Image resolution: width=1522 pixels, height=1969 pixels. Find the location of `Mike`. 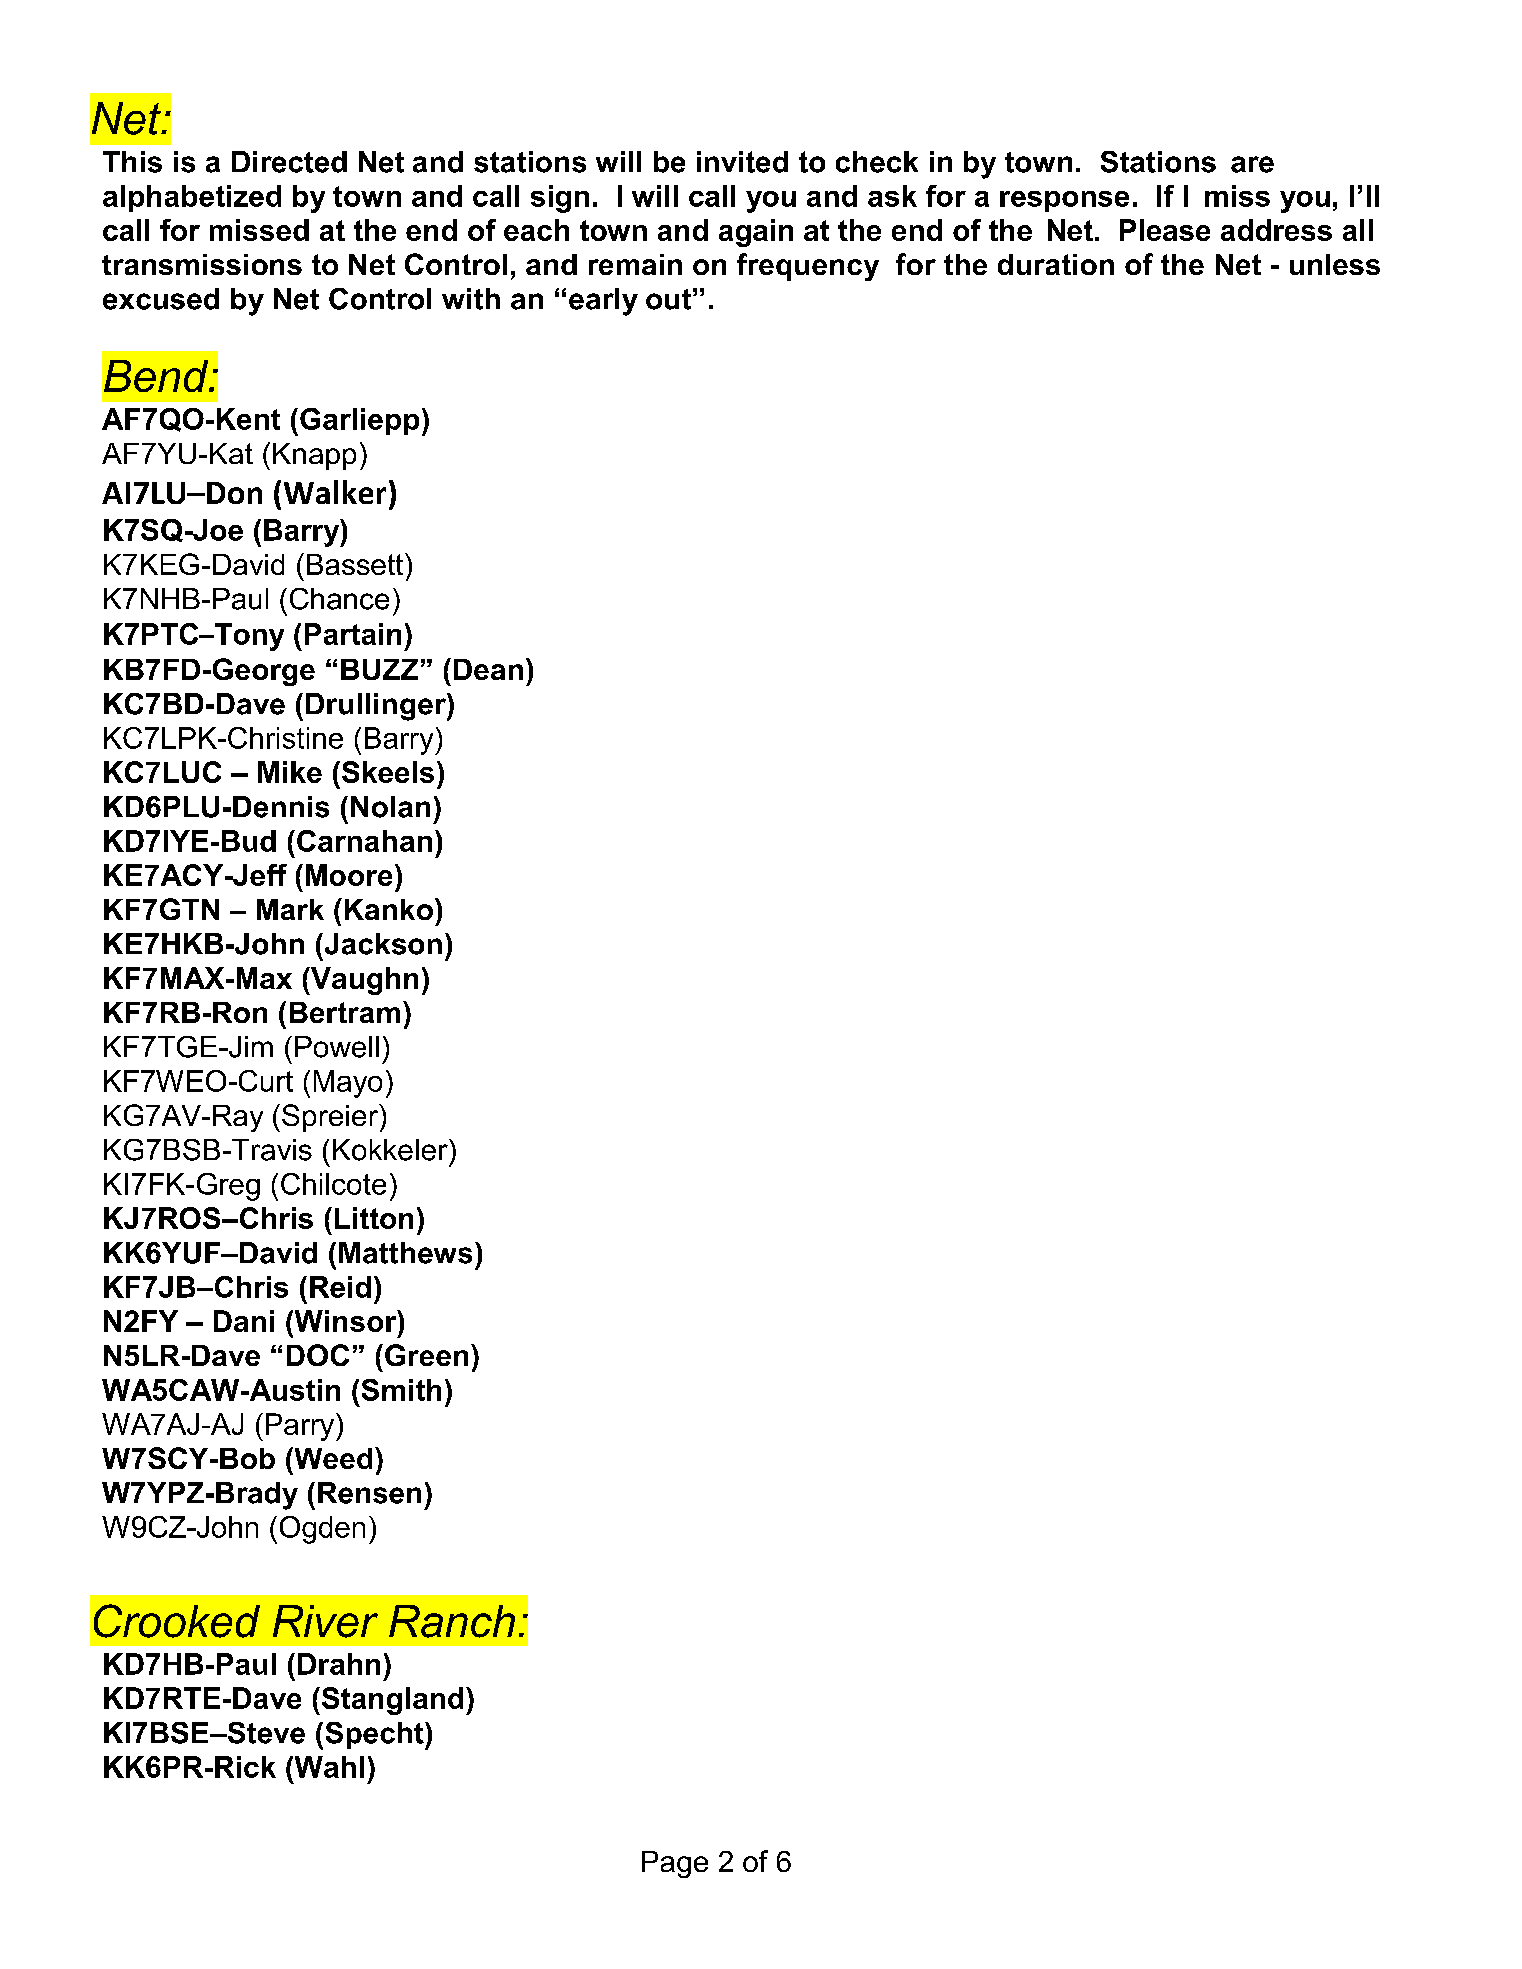

Mike is located at coordinates (290, 772).
